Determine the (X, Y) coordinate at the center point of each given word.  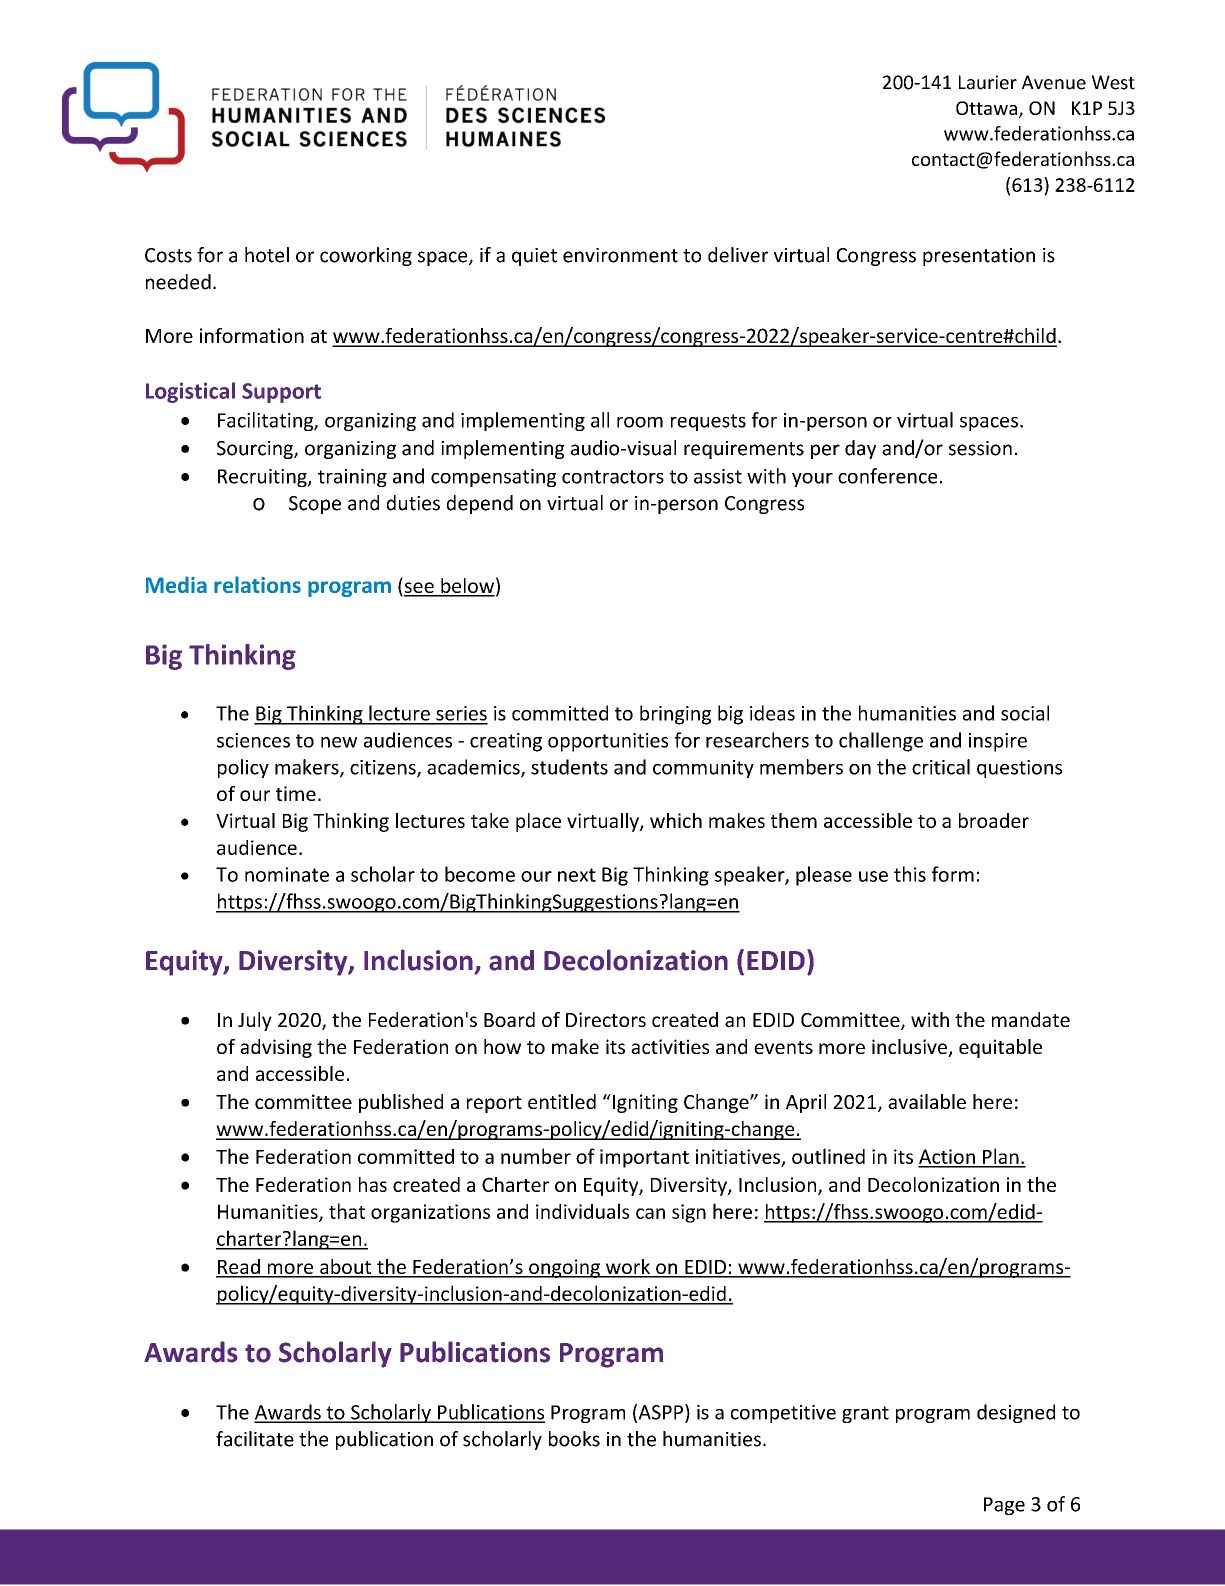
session (980, 448)
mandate (1031, 1019)
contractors (613, 477)
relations (257, 584)
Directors (606, 1019)
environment (620, 255)
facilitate (255, 1439)
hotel (267, 255)
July (255, 1021)
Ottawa (986, 108)
